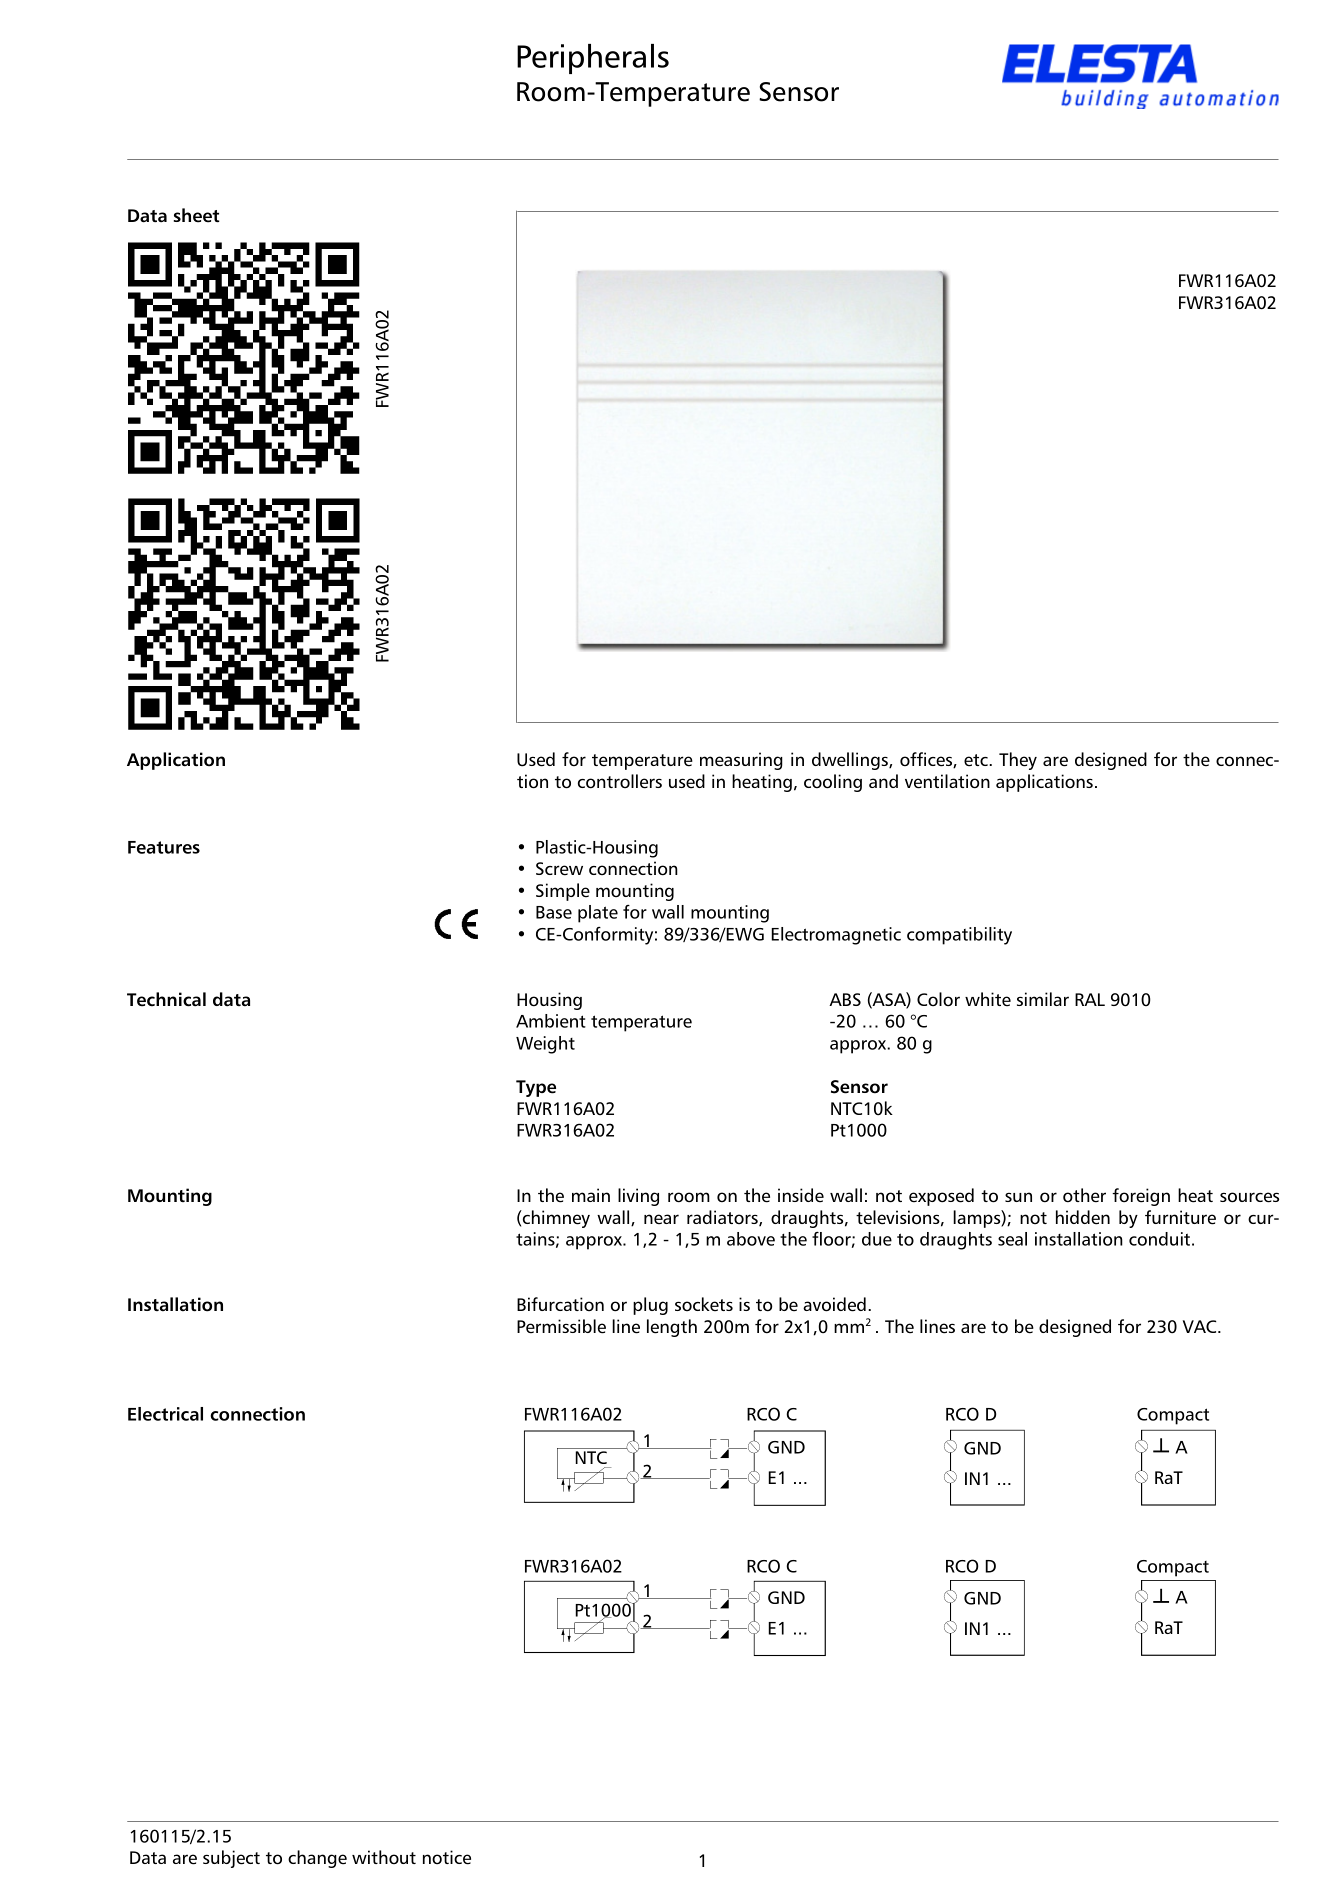 This page has height=1899, width=1342. Describe the element at coordinates (593, 59) in the page. I see `Peripherals` at that location.
